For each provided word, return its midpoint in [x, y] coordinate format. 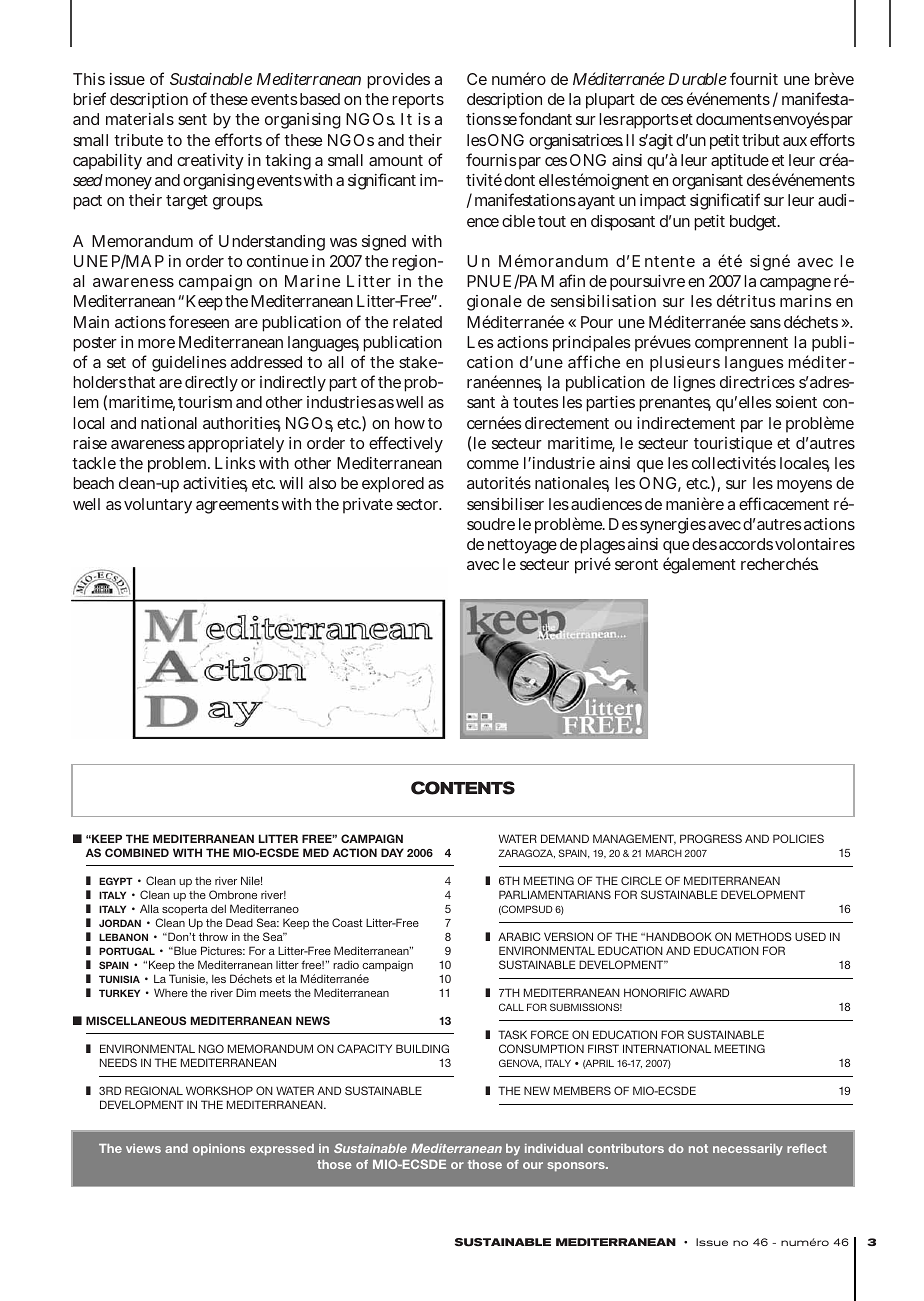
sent [192, 119]
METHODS [764, 936]
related [417, 322]
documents [734, 119]
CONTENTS [463, 788]
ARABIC [519, 936]
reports [418, 101]
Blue [184, 950]
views [143, 1148]
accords [746, 544]
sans [765, 323]
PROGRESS [711, 838]
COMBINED [137, 852]
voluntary [158, 506]
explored [393, 485]
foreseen [199, 321]
